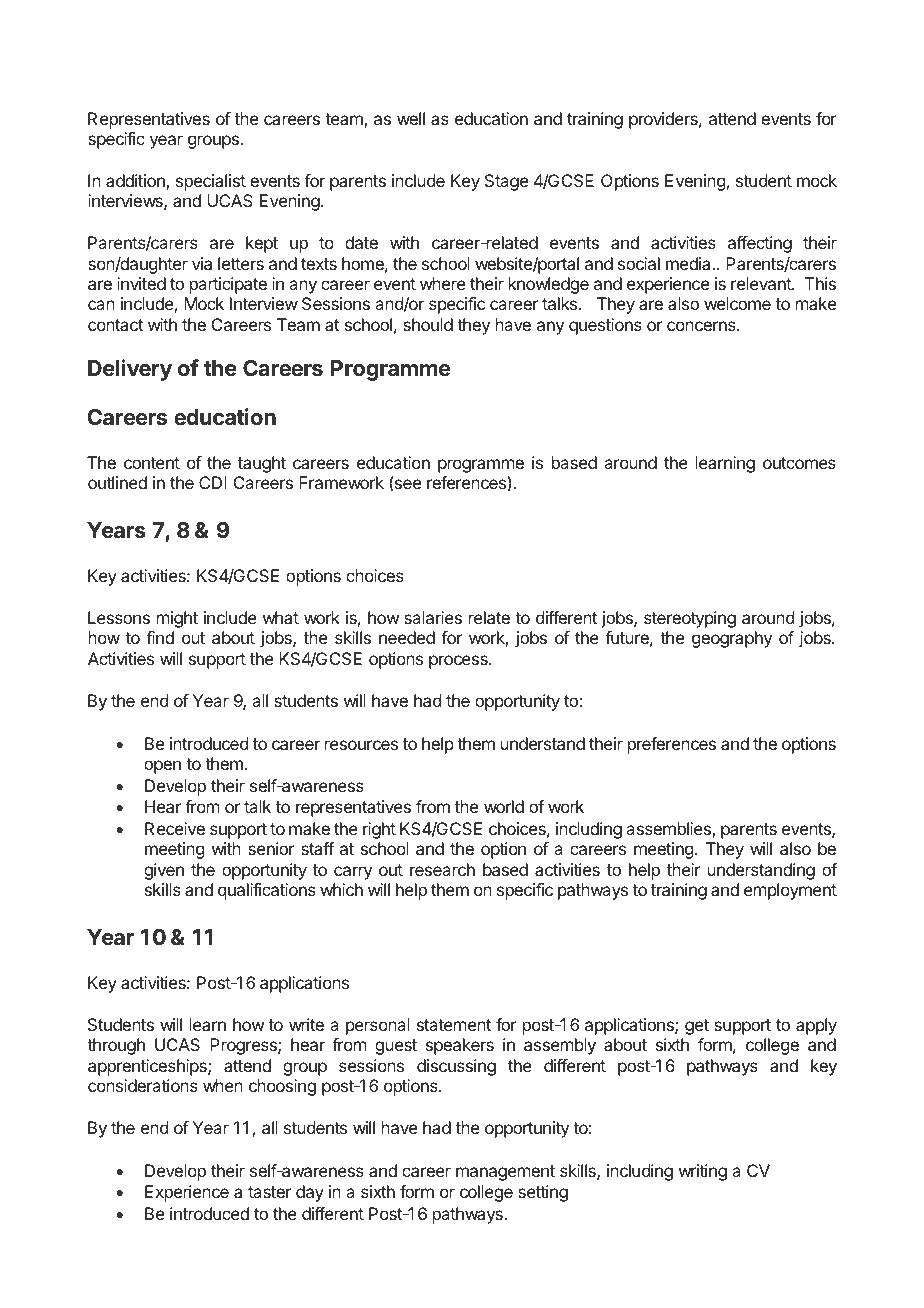  What do you see at coordinates (703, 1172) in the page?
I see `writing` at bounding box center [703, 1172].
